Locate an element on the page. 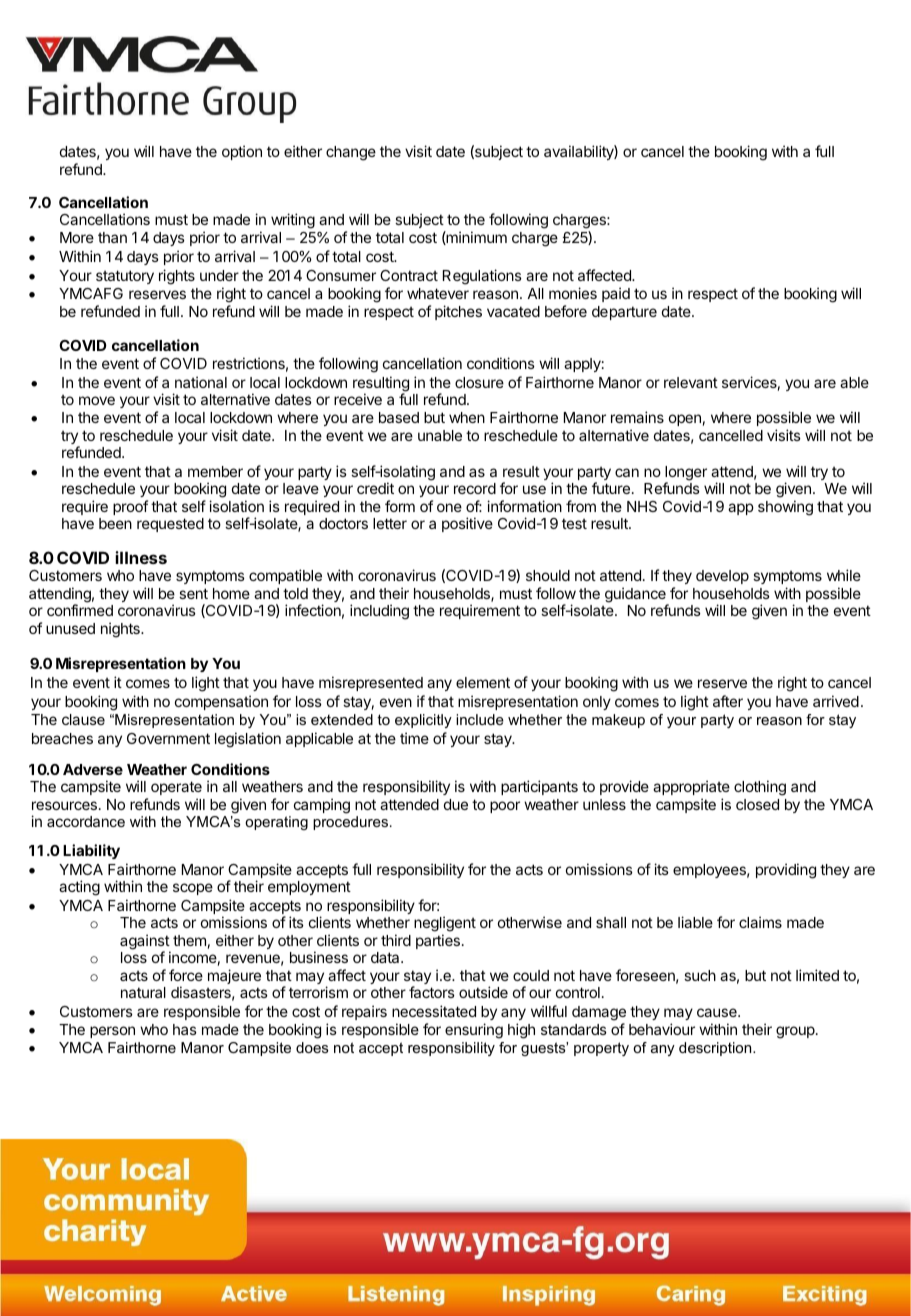 The image size is (911, 1316). Government is located at coordinates (168, 738).
